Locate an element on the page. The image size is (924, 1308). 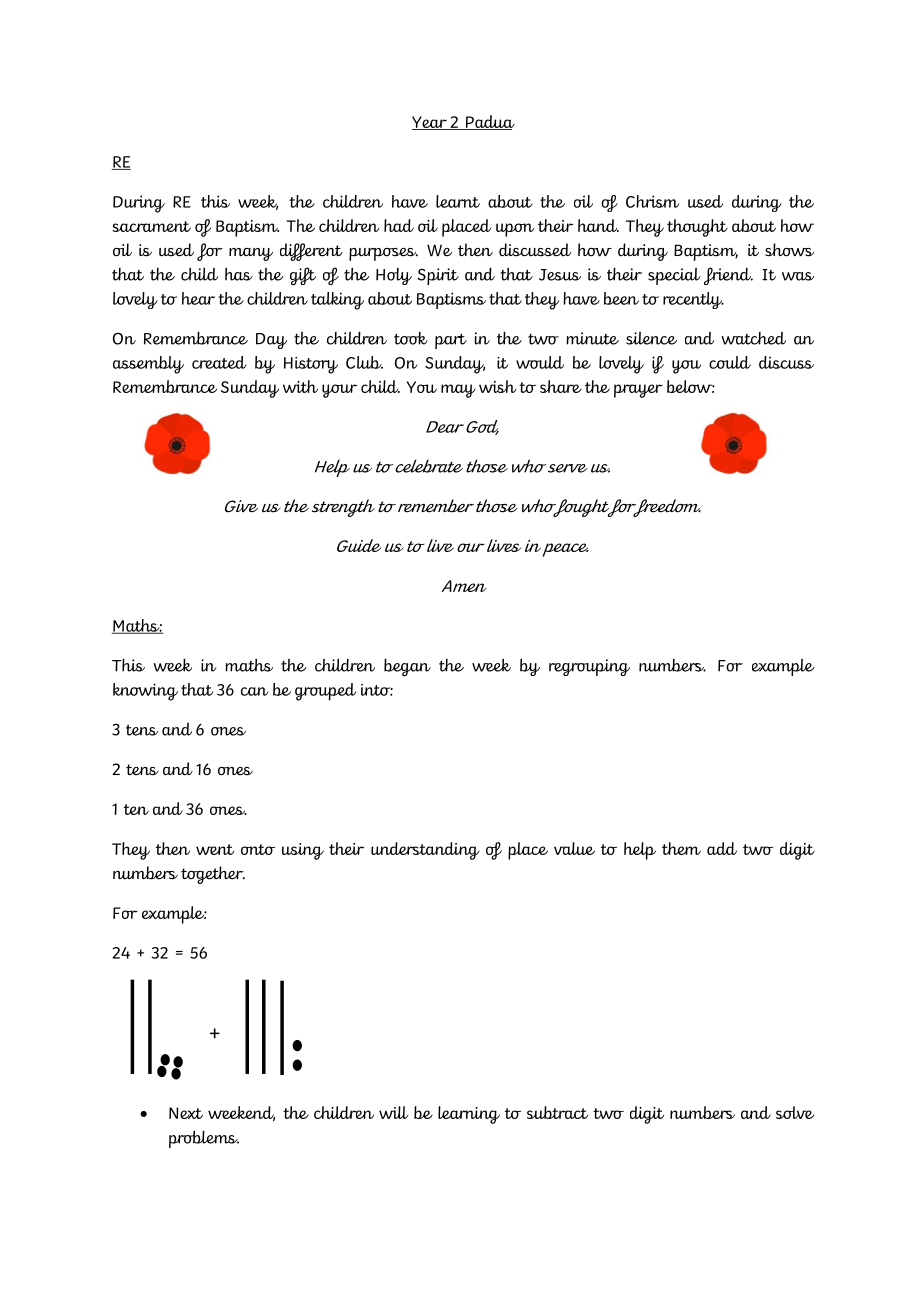
learning is located at coordinates (469, 1115).
